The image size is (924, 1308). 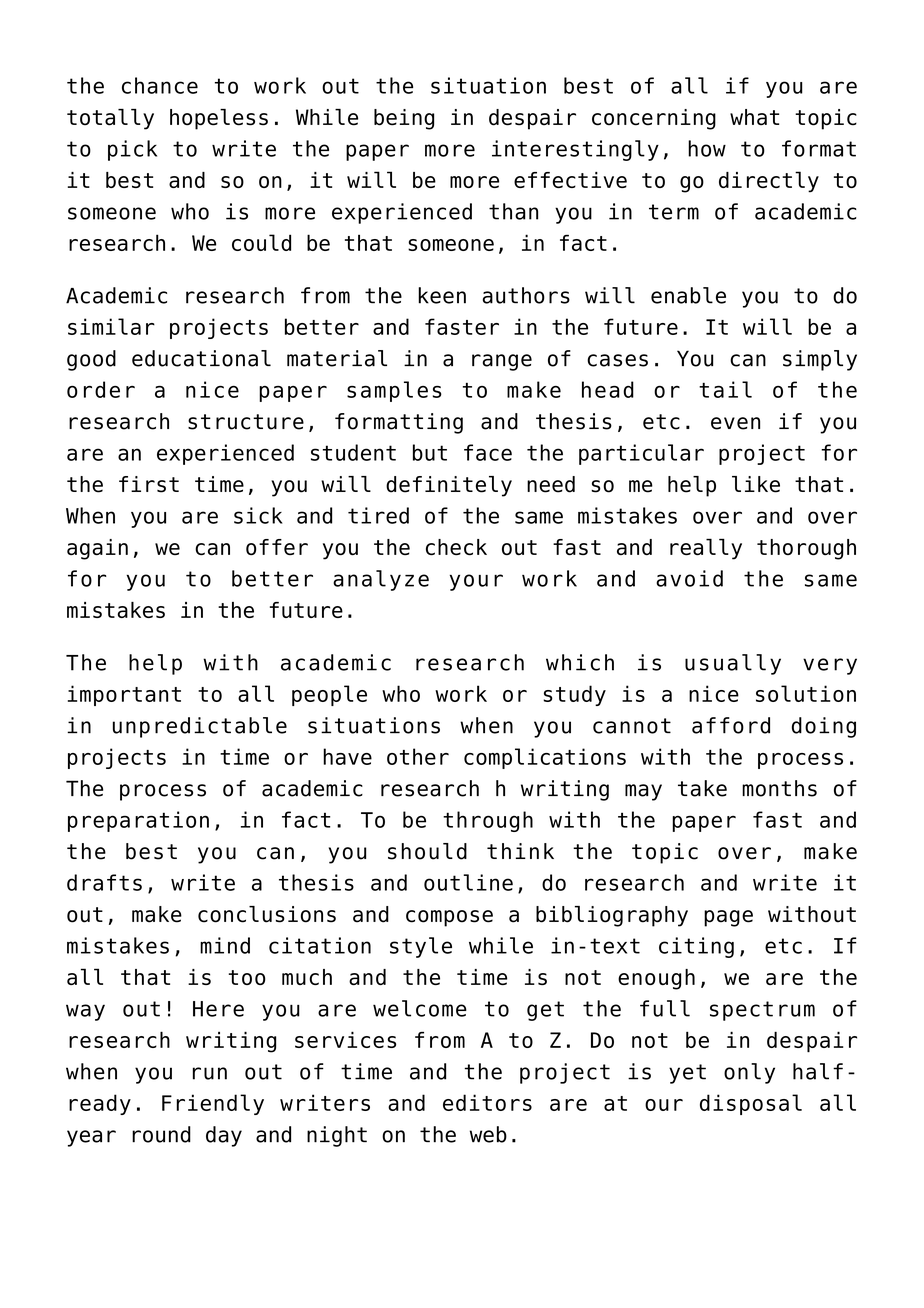 What do you see at coordinates (487, 1102) in the screenshot?
I see `editors` at bounding box center [487, 1102].
